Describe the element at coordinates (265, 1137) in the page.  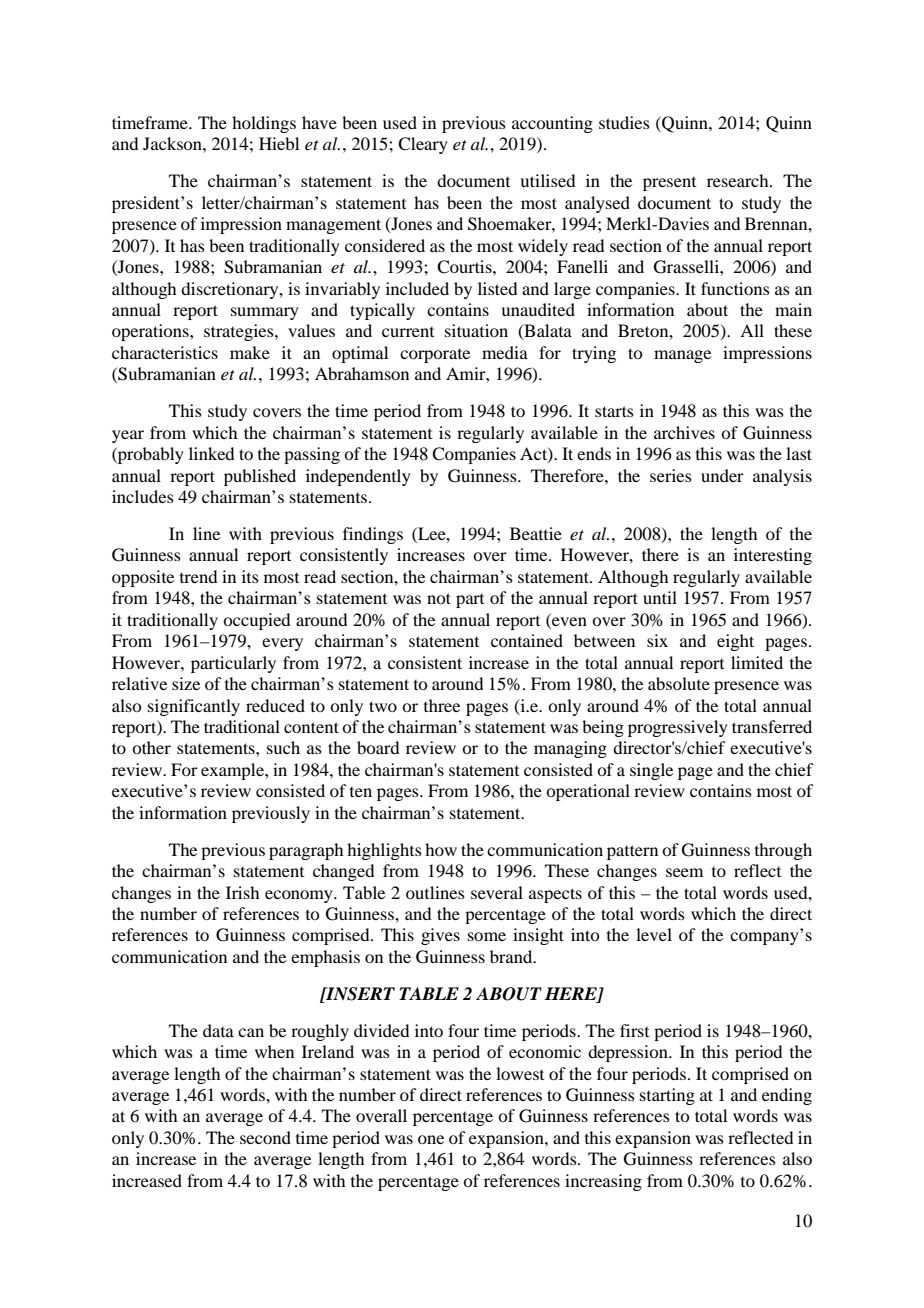
I see `second` at that location.
